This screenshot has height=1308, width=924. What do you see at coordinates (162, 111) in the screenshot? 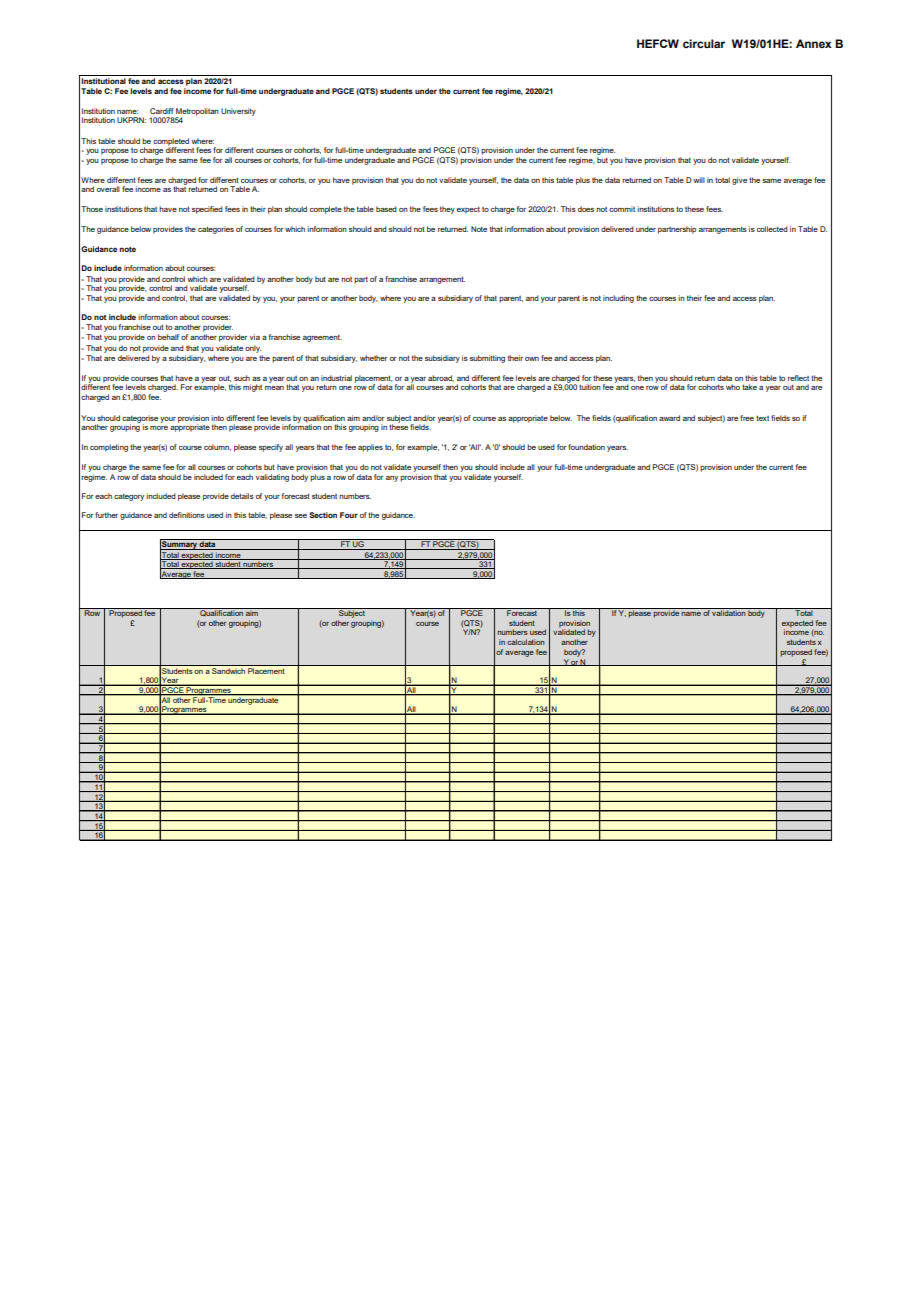
I see `Cardiff` at bounding box center [162, 111].
